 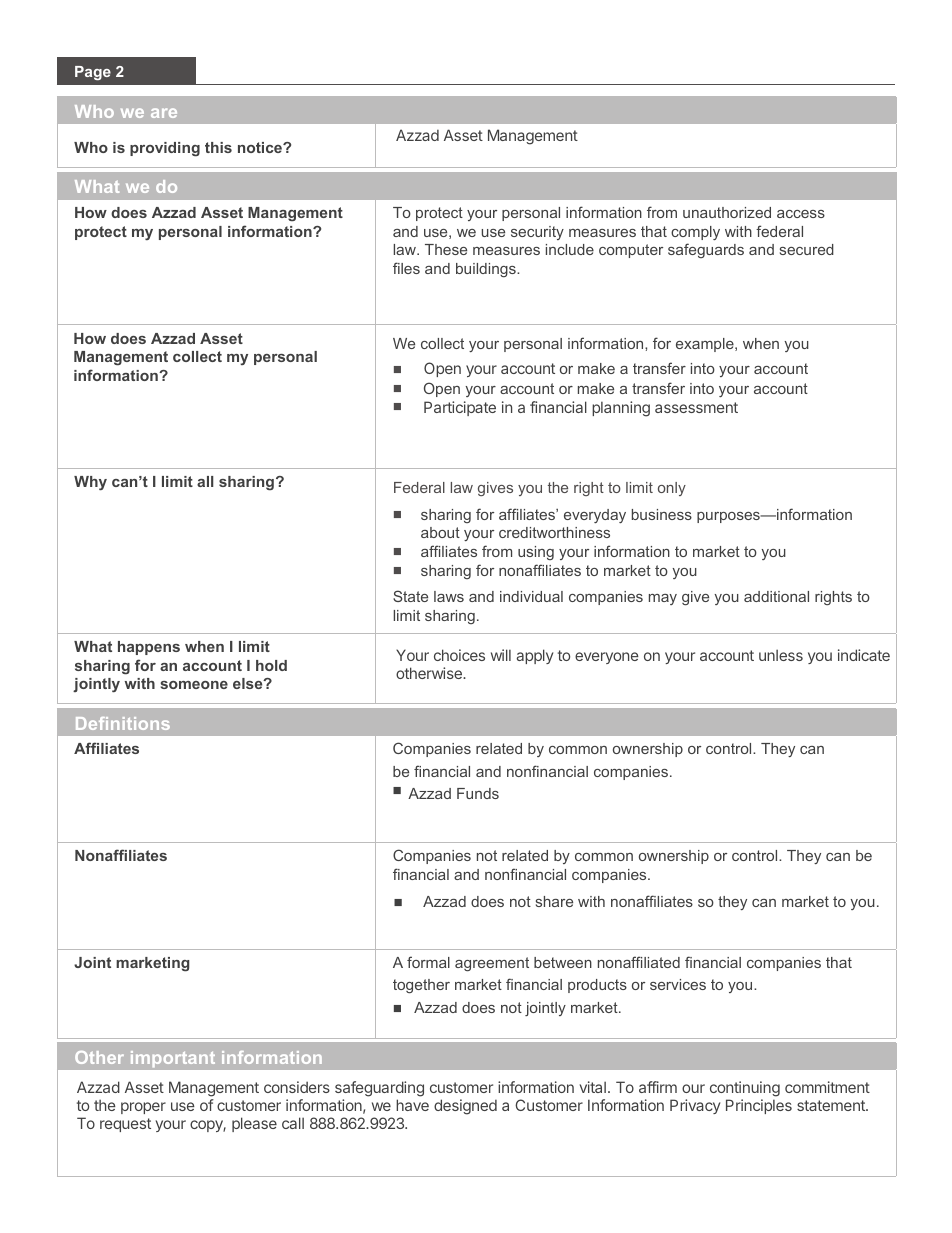 What do you see at coordinates (776, 596) in the screenshot?
I see `additional` at bounding box center [776, 596].
